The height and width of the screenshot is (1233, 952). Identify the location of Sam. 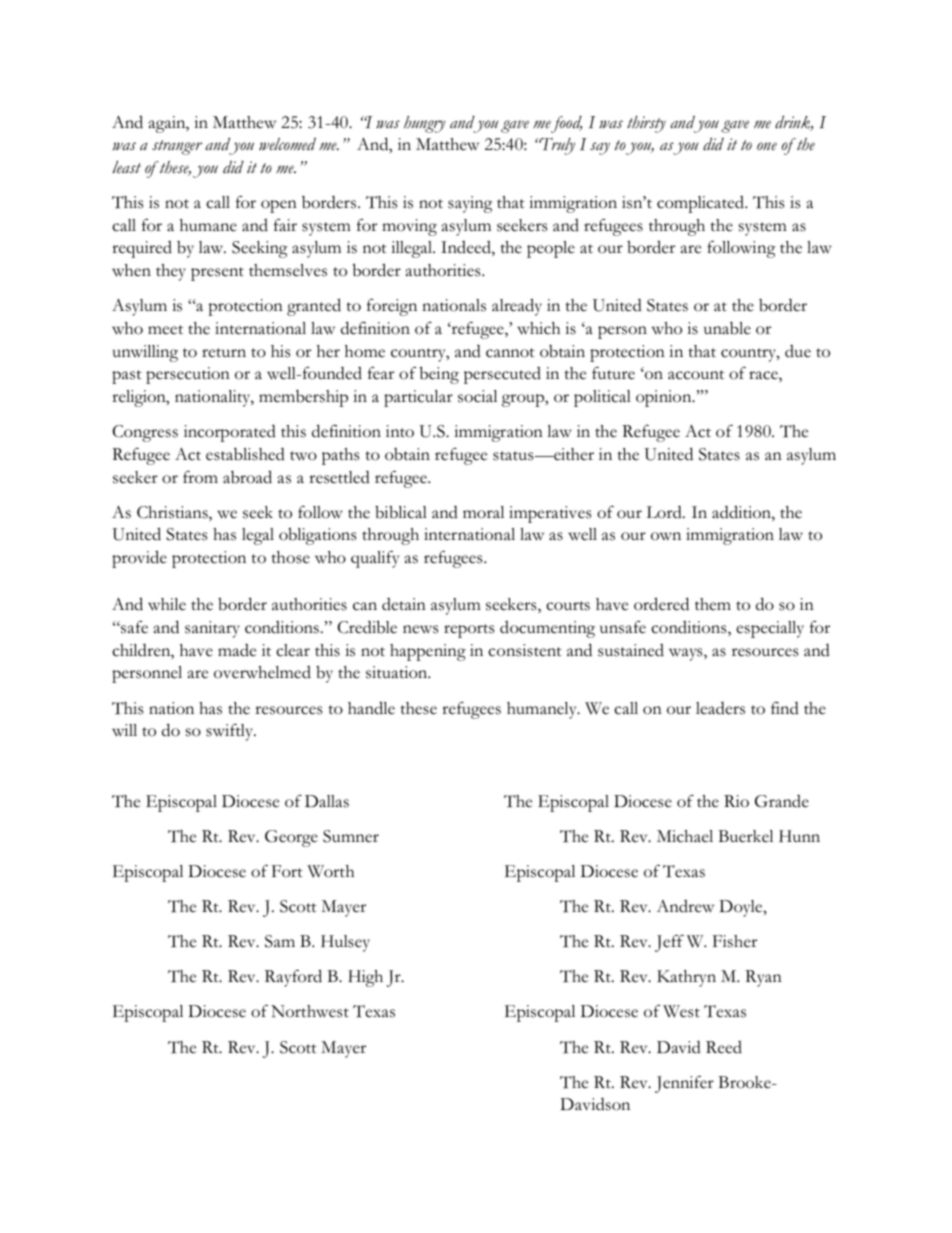
(280, 941).
